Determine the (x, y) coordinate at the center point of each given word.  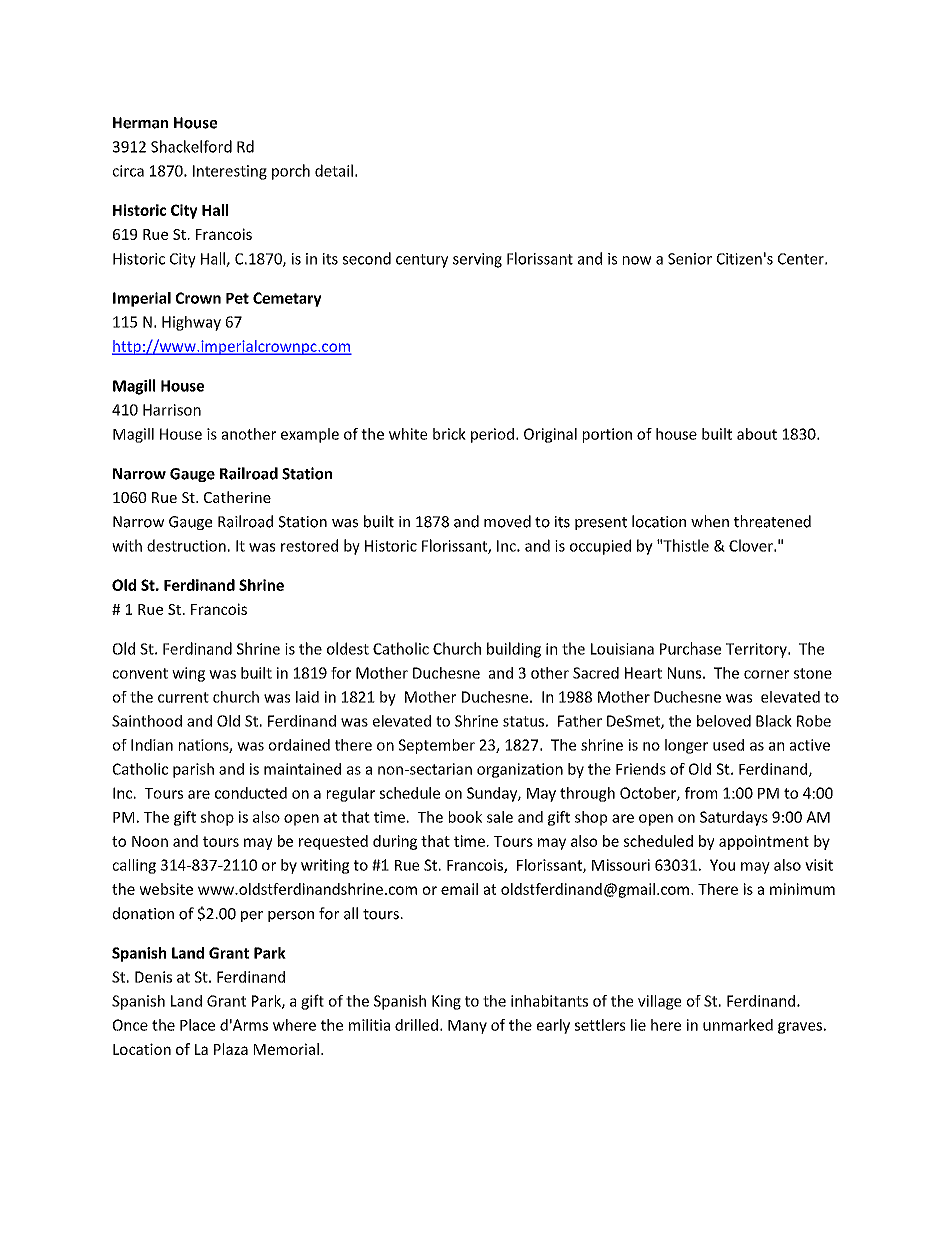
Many (467, 1027)
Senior (690, 259)
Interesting (230, 172)
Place (197, 1025)
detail (334, 170)
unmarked (738, 1025)
